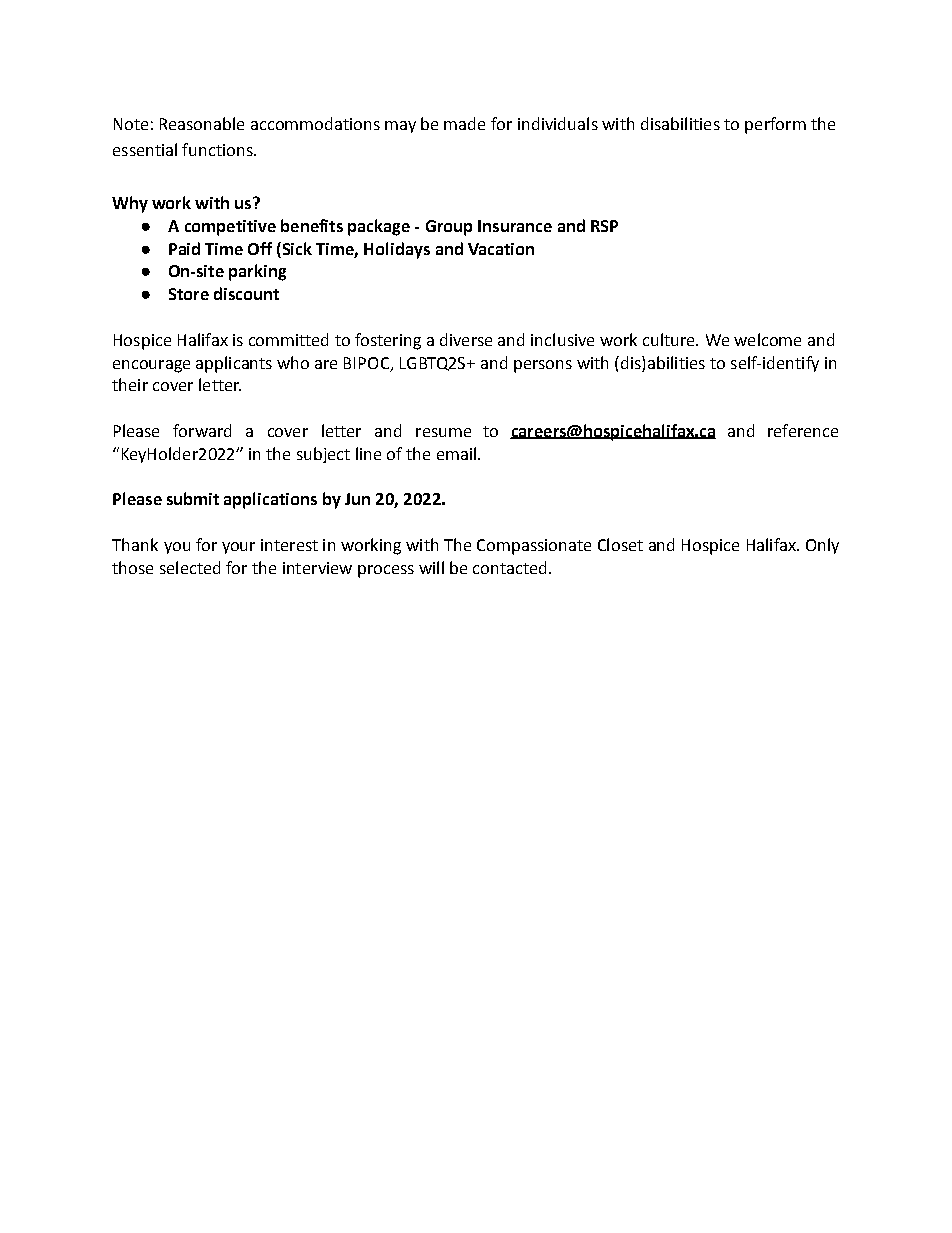 This screenshot has width=952, height=1233. I want to click on functions, so click(218, 149).
